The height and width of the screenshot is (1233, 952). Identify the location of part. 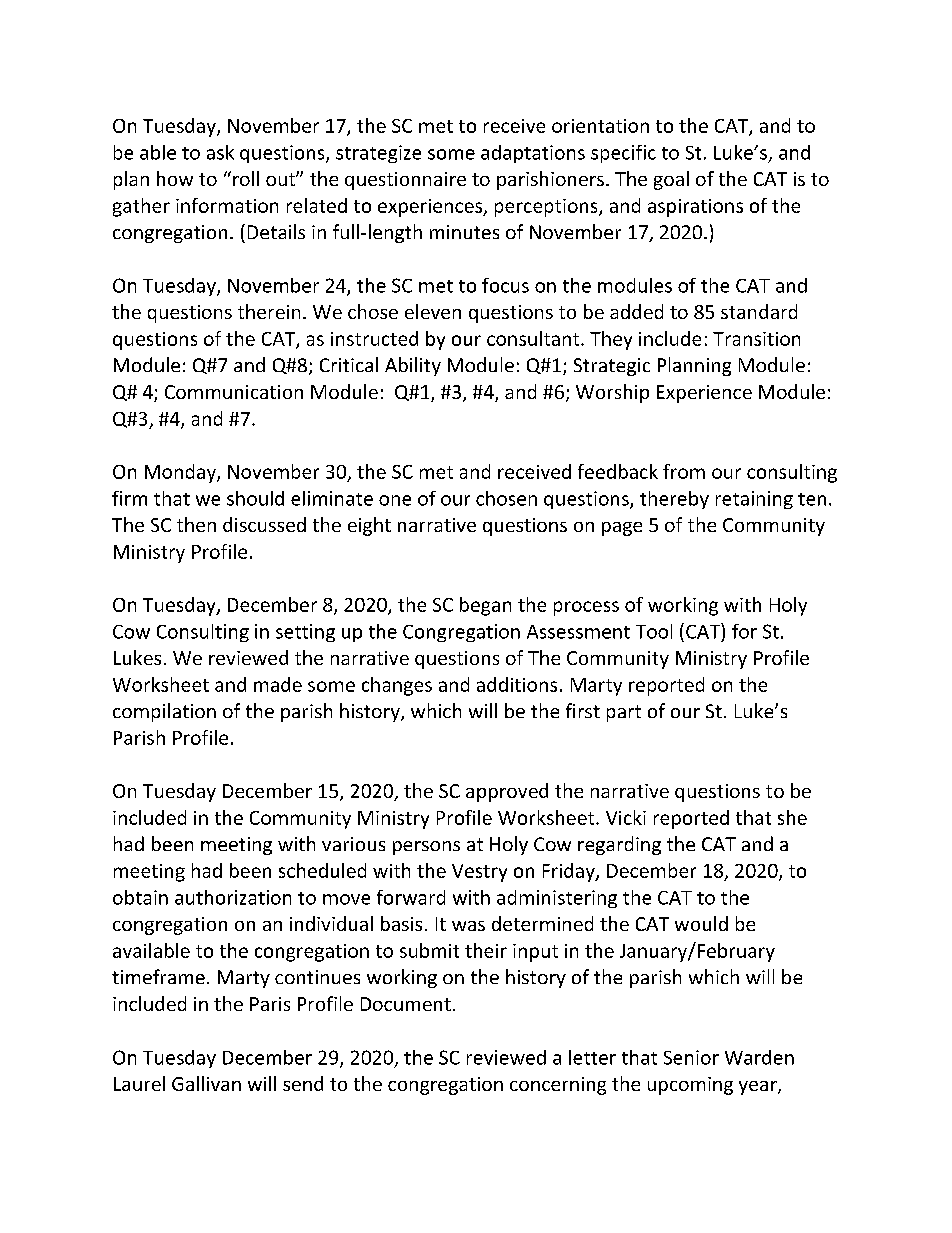
(624, 713).
